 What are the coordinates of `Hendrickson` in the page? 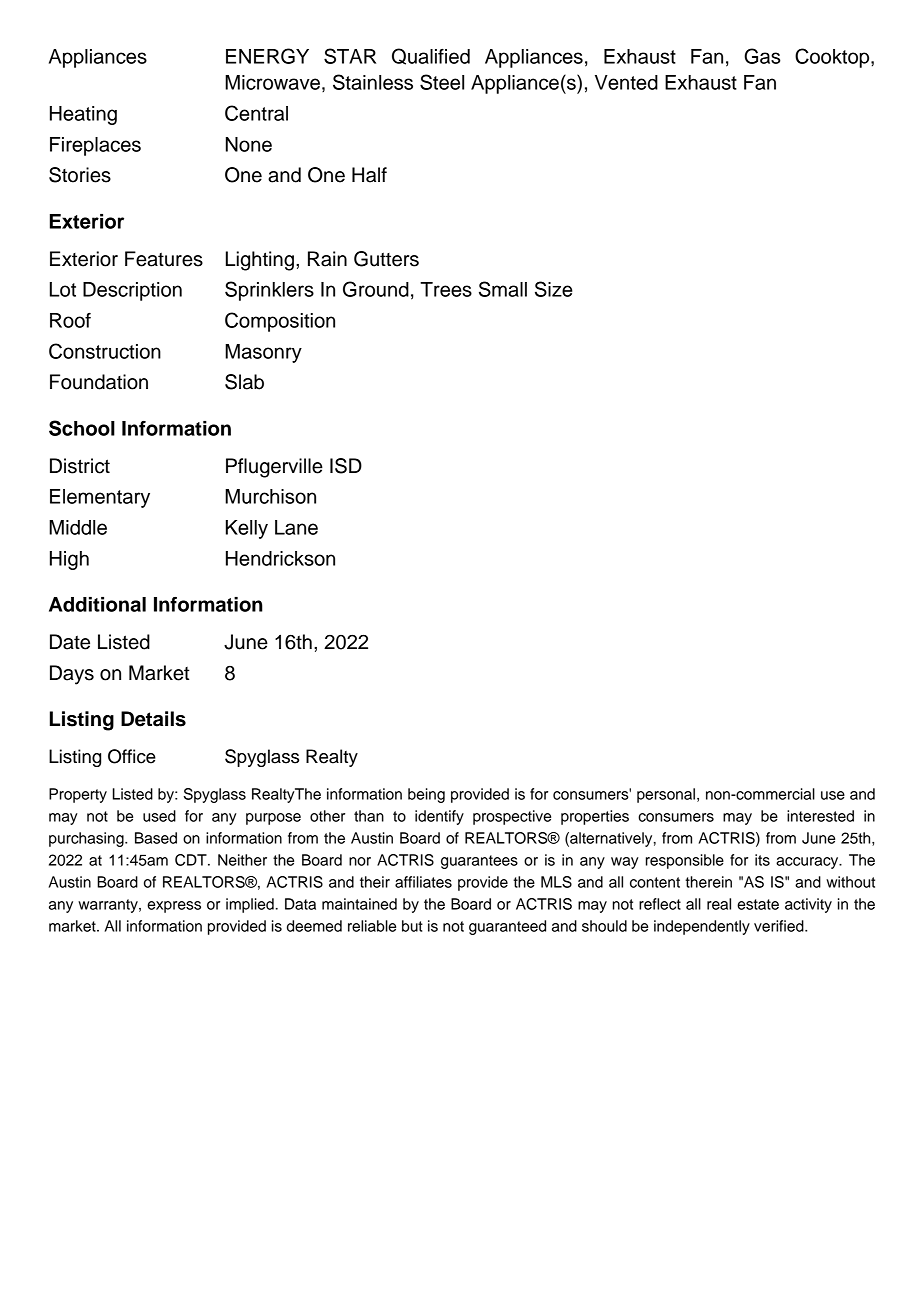 It's located at (280, 558).
